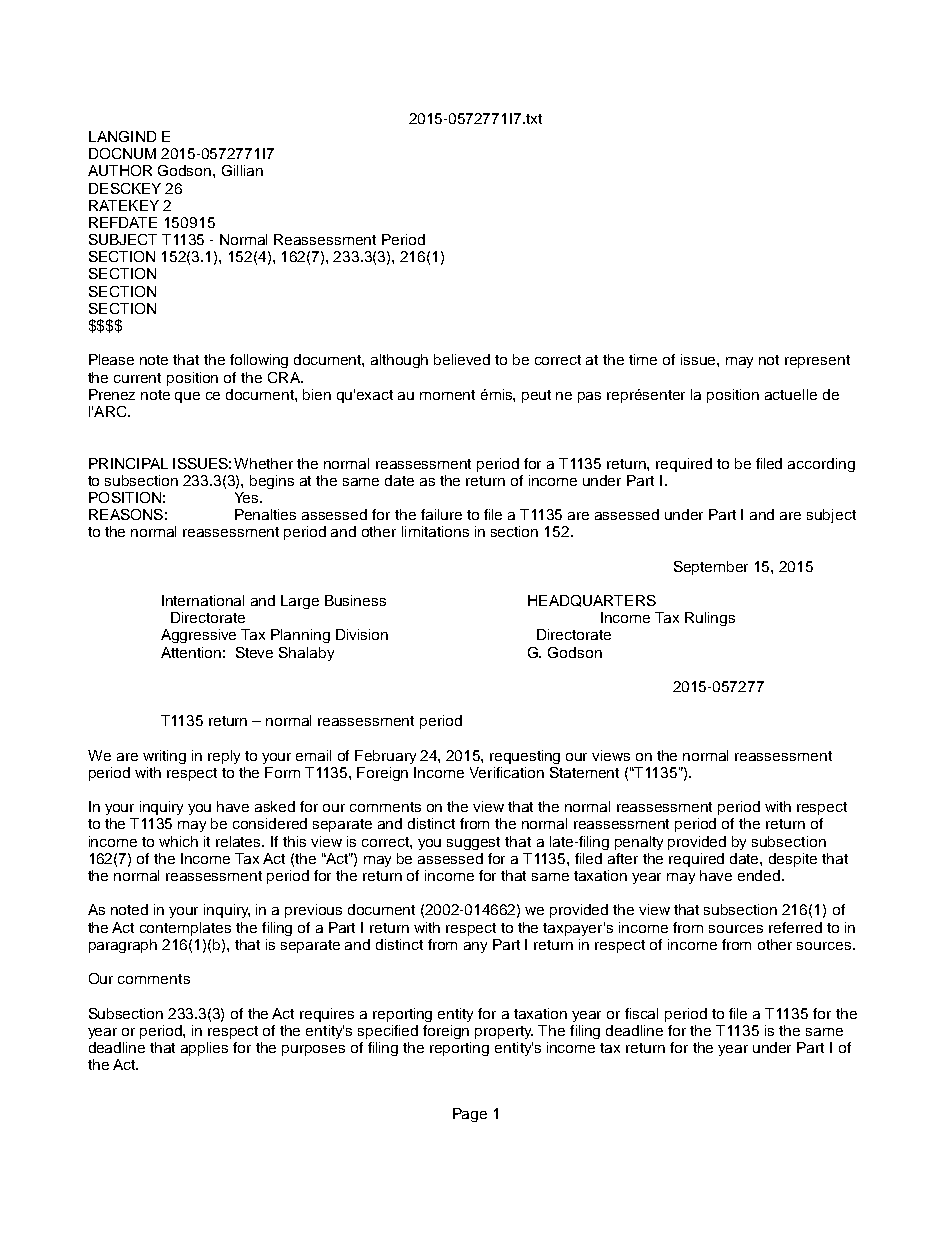 The image size is (952, 1233). What do you see at coordinates (643, 359) in the screenshot?
I see `time` at bounding box center [643, 359].
